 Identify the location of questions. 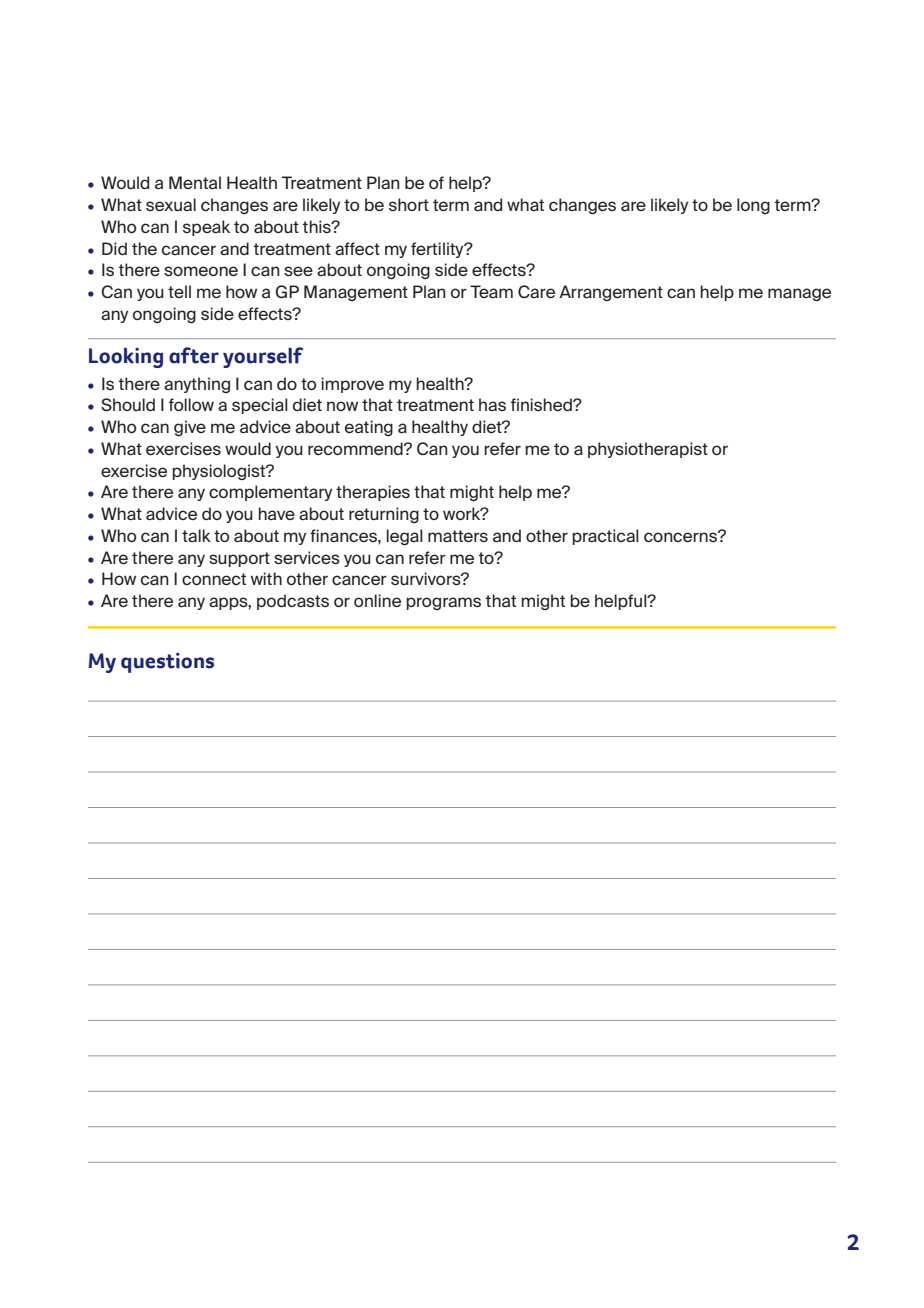
(167, 663).
